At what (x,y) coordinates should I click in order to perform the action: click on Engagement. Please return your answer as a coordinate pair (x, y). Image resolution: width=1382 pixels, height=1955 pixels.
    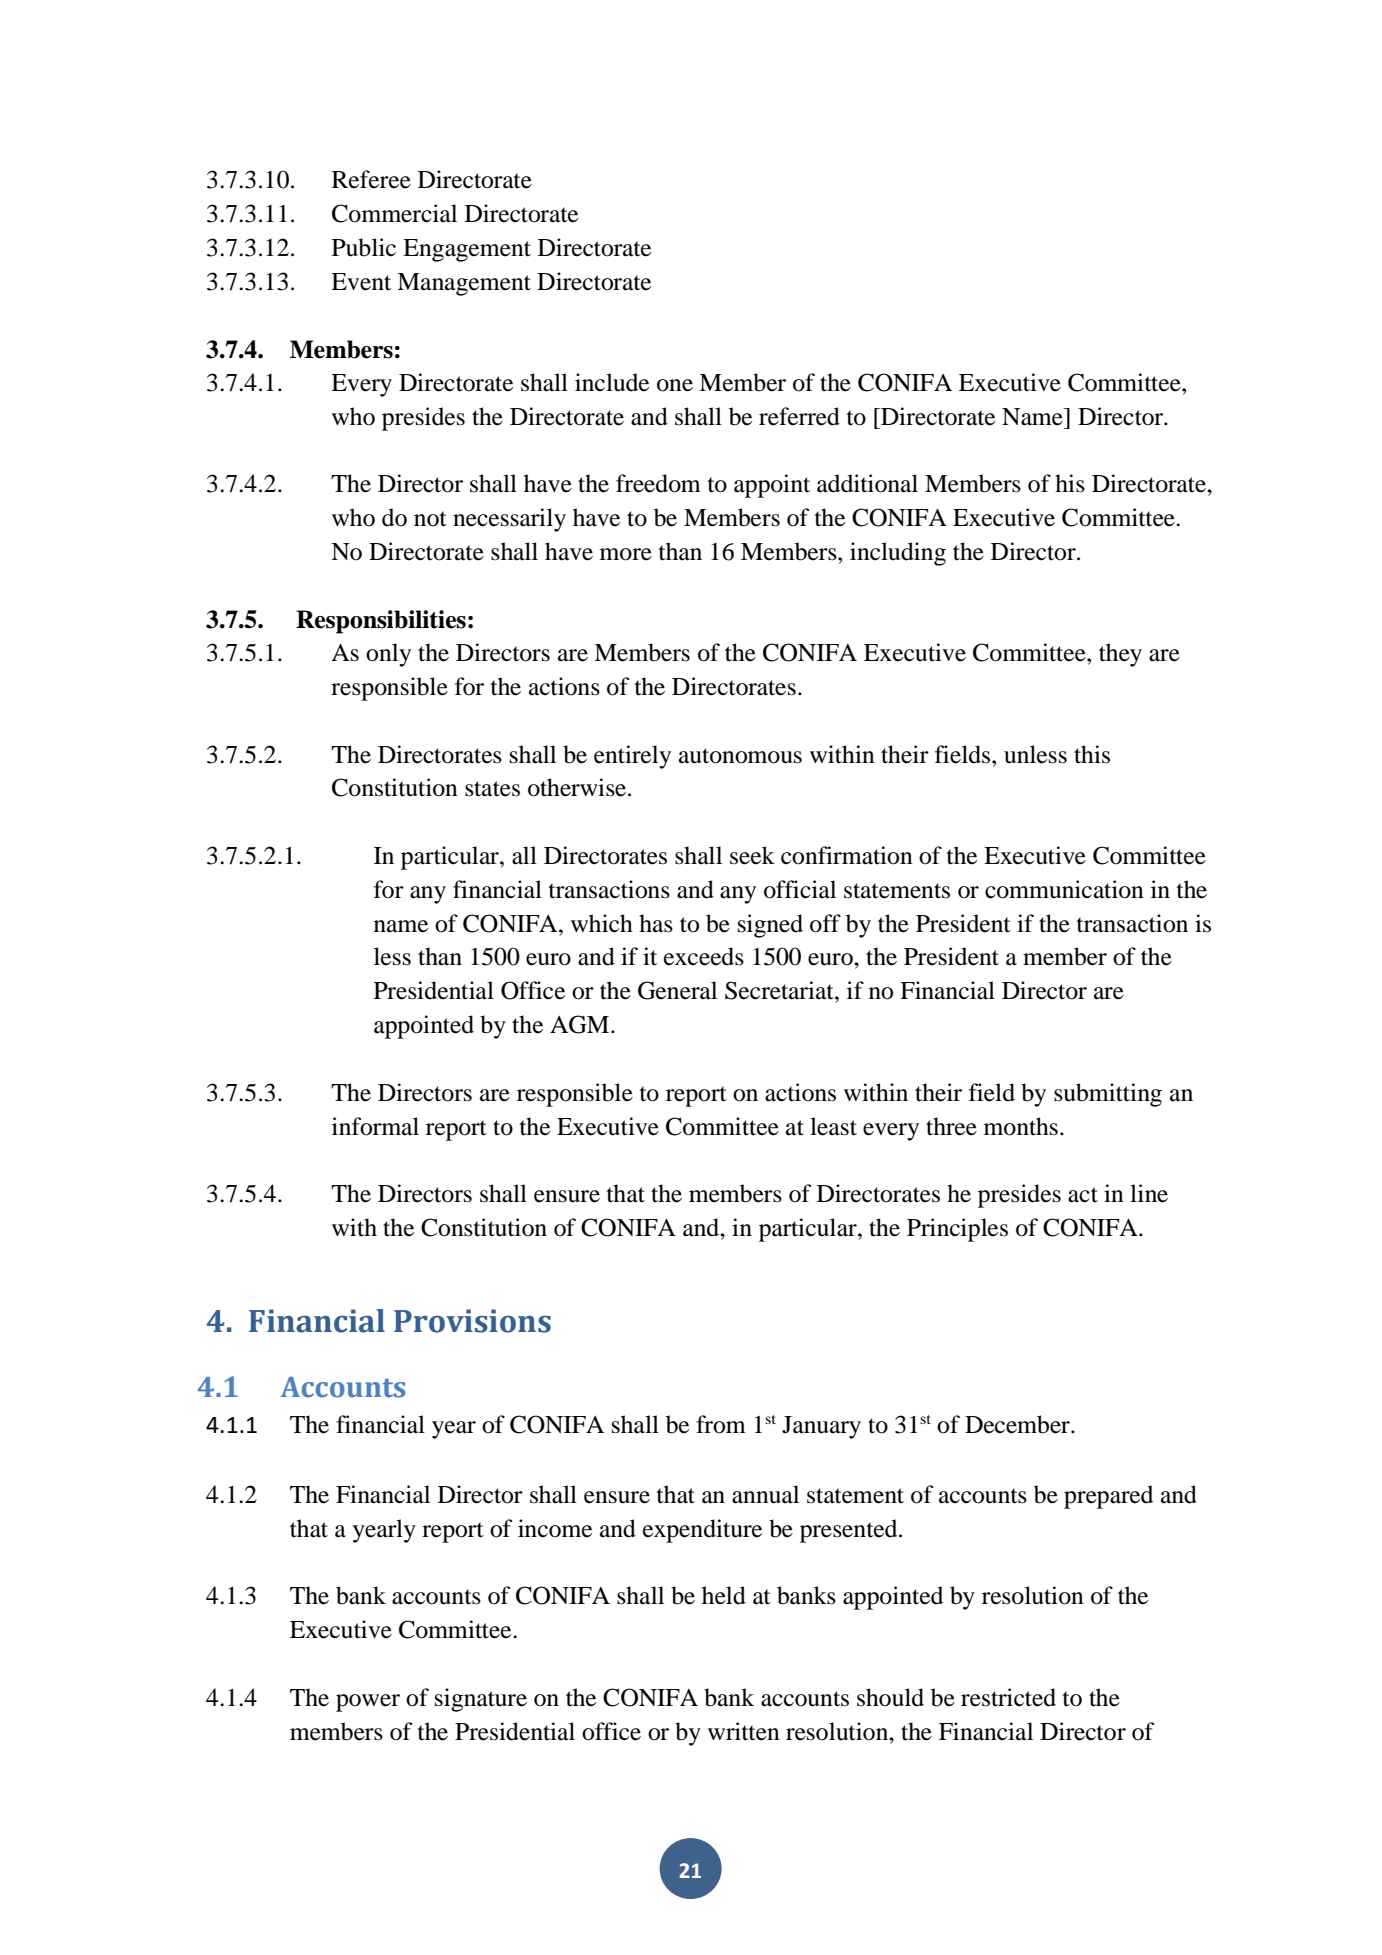
    Looking at the image, I should click on (467, 250).
